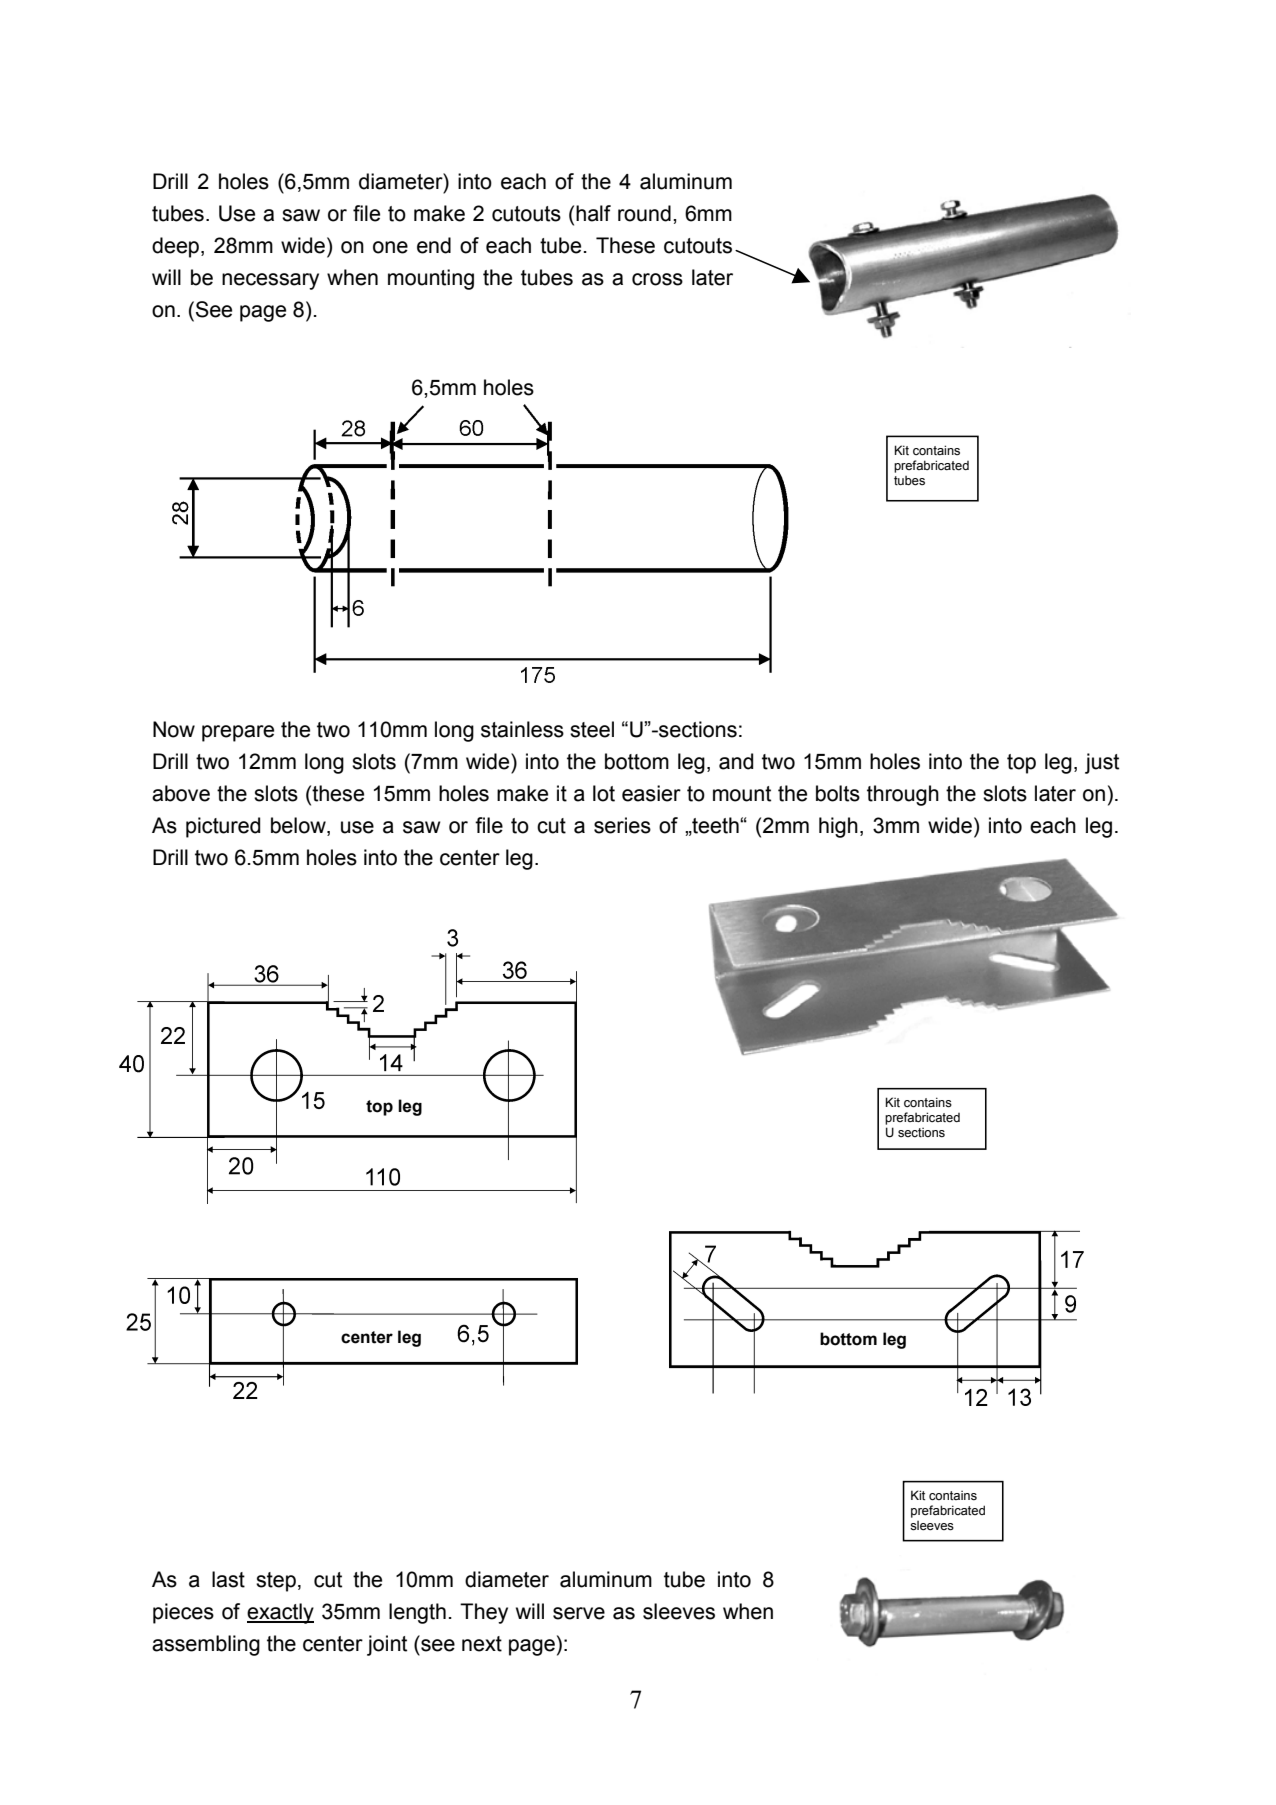  Describe the element at coordinates (579, 1613) in the page. I see `serve` at that location.
